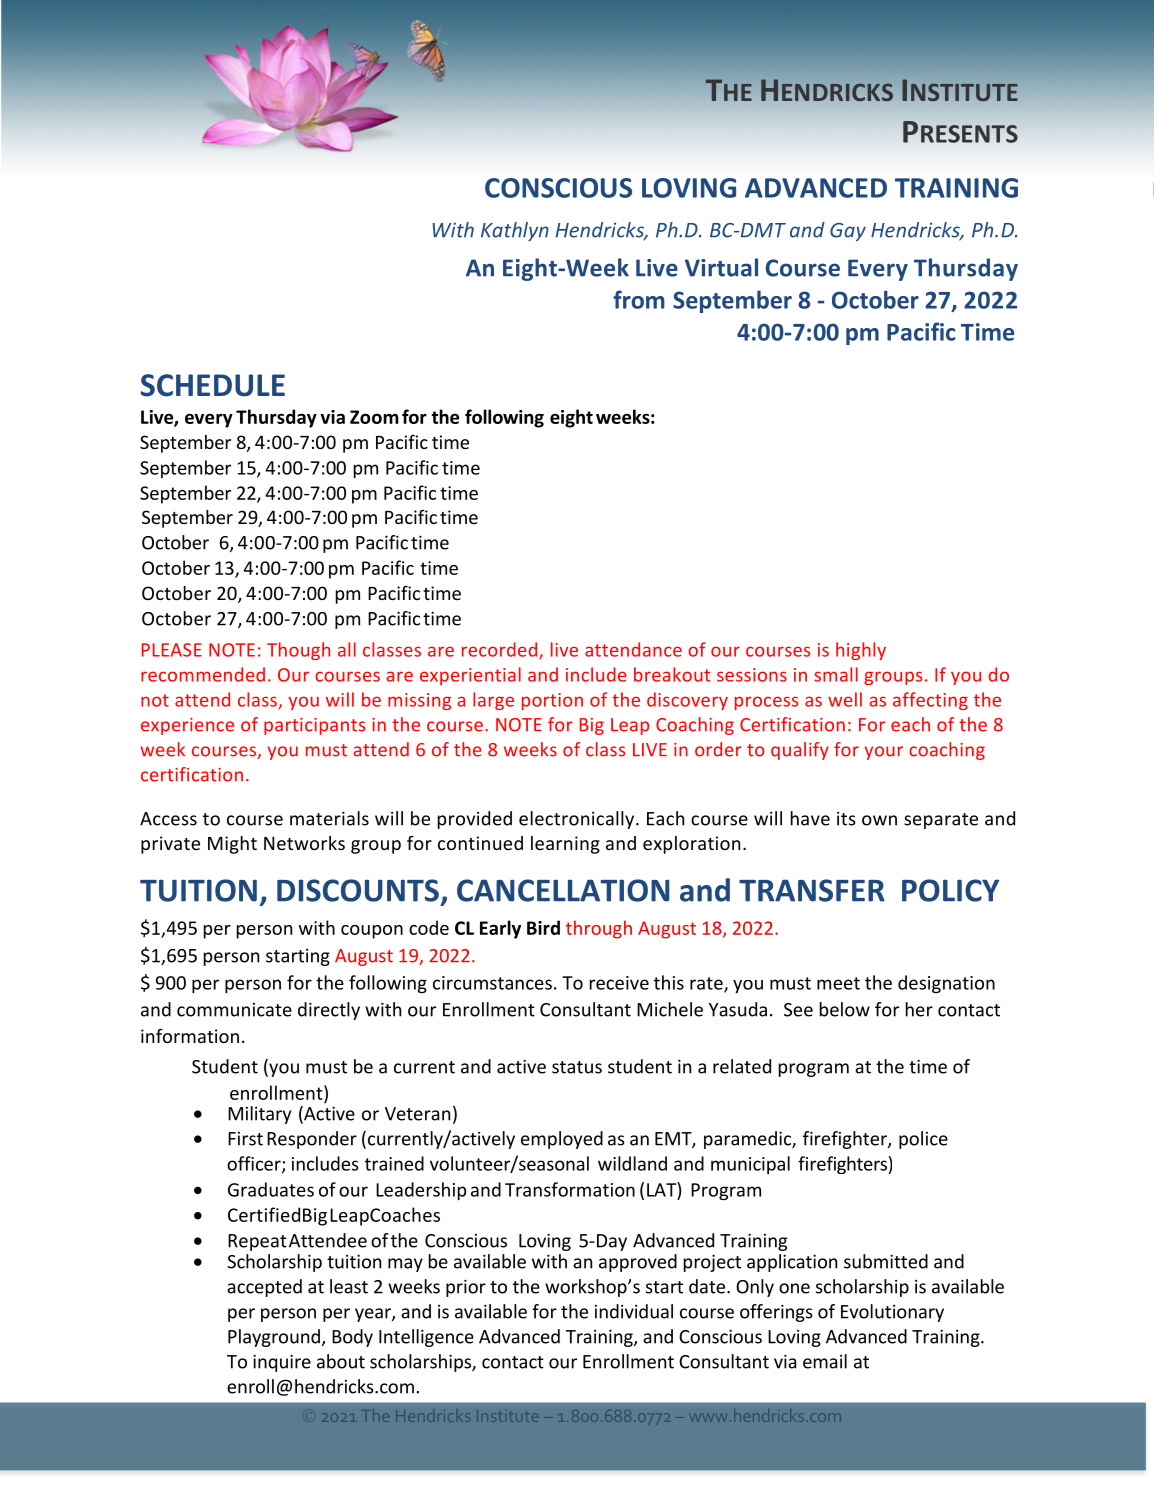 The width and height of the screenshot is (1154, 1493). I want to click on Gay, so click(848, 232).
